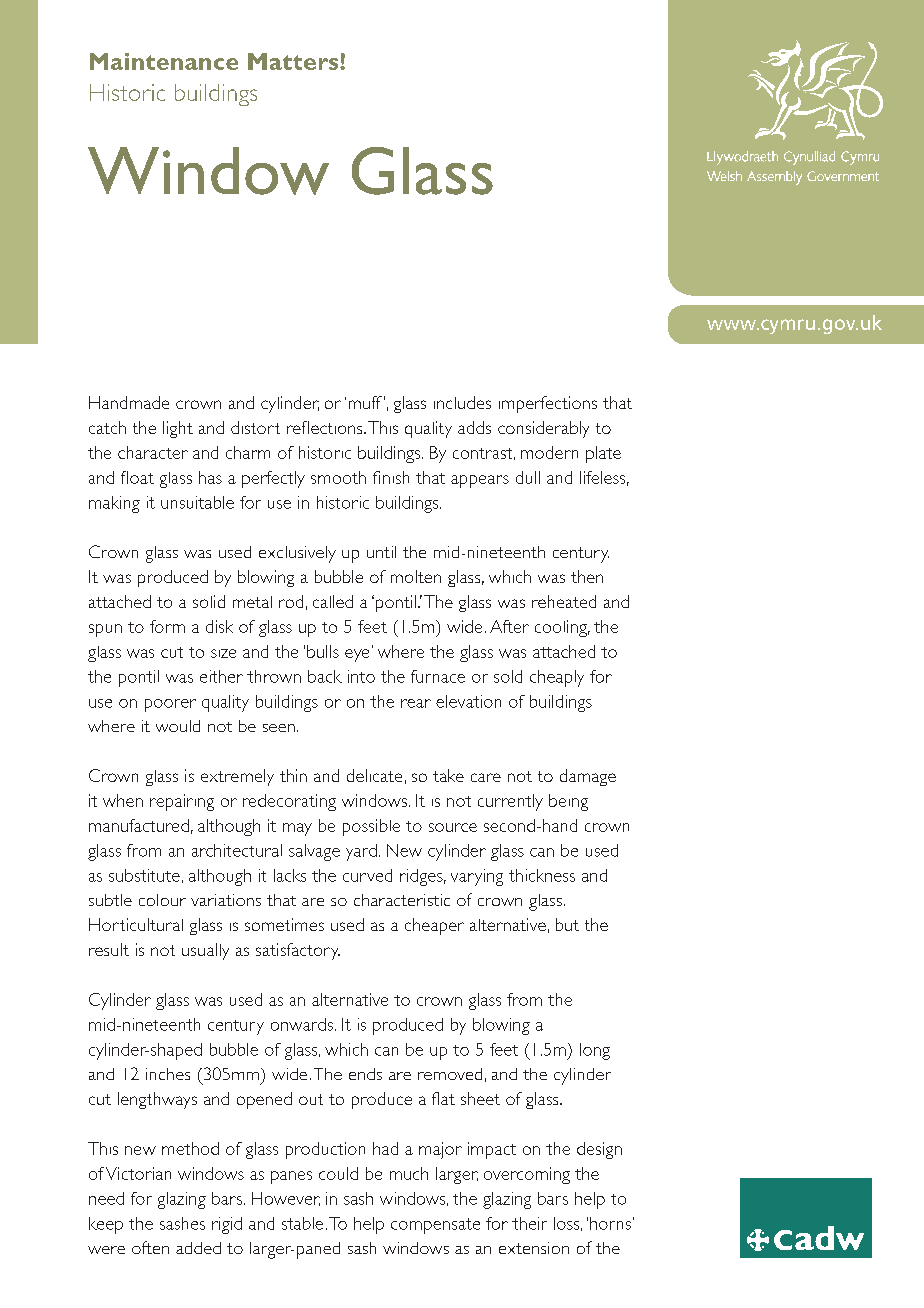 The width and height of the screenshot is (924, 1308). Describe the element at coordinates (294, 61) in the screenshot. I see `Matters` at that location.
